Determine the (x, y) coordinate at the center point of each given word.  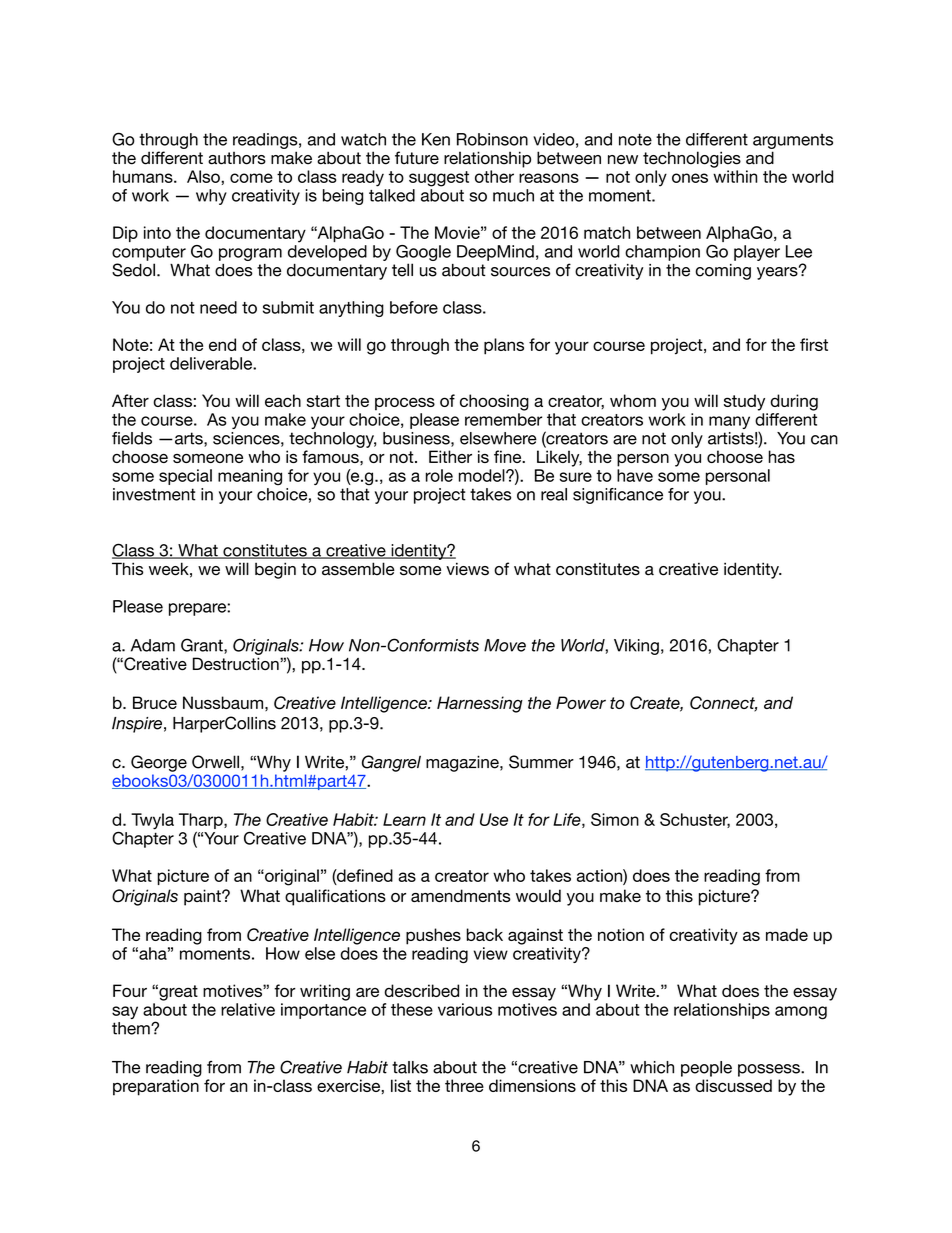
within (735, 176)
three (464, 1085)
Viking (636, 647)
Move (505, 645)
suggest (439, 179)
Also (204, 176)
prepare (198, 609)
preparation (156, 1087)
